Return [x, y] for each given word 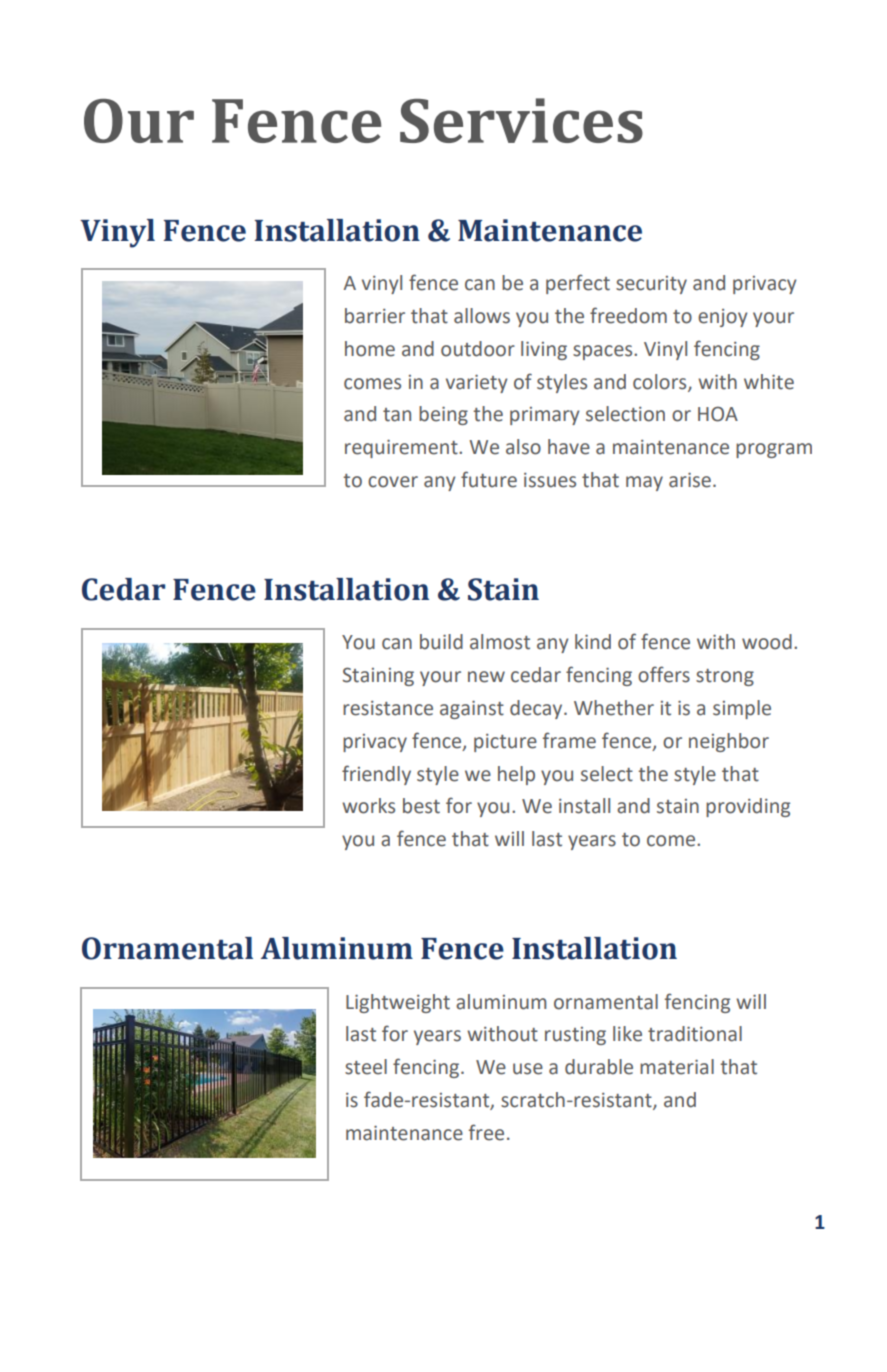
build [441, 642]
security [651, 285]
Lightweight [398, 1003]
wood [767, 642]
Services [521, 120]
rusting [575, 1036]
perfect [578, 284]
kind [593, 642]
